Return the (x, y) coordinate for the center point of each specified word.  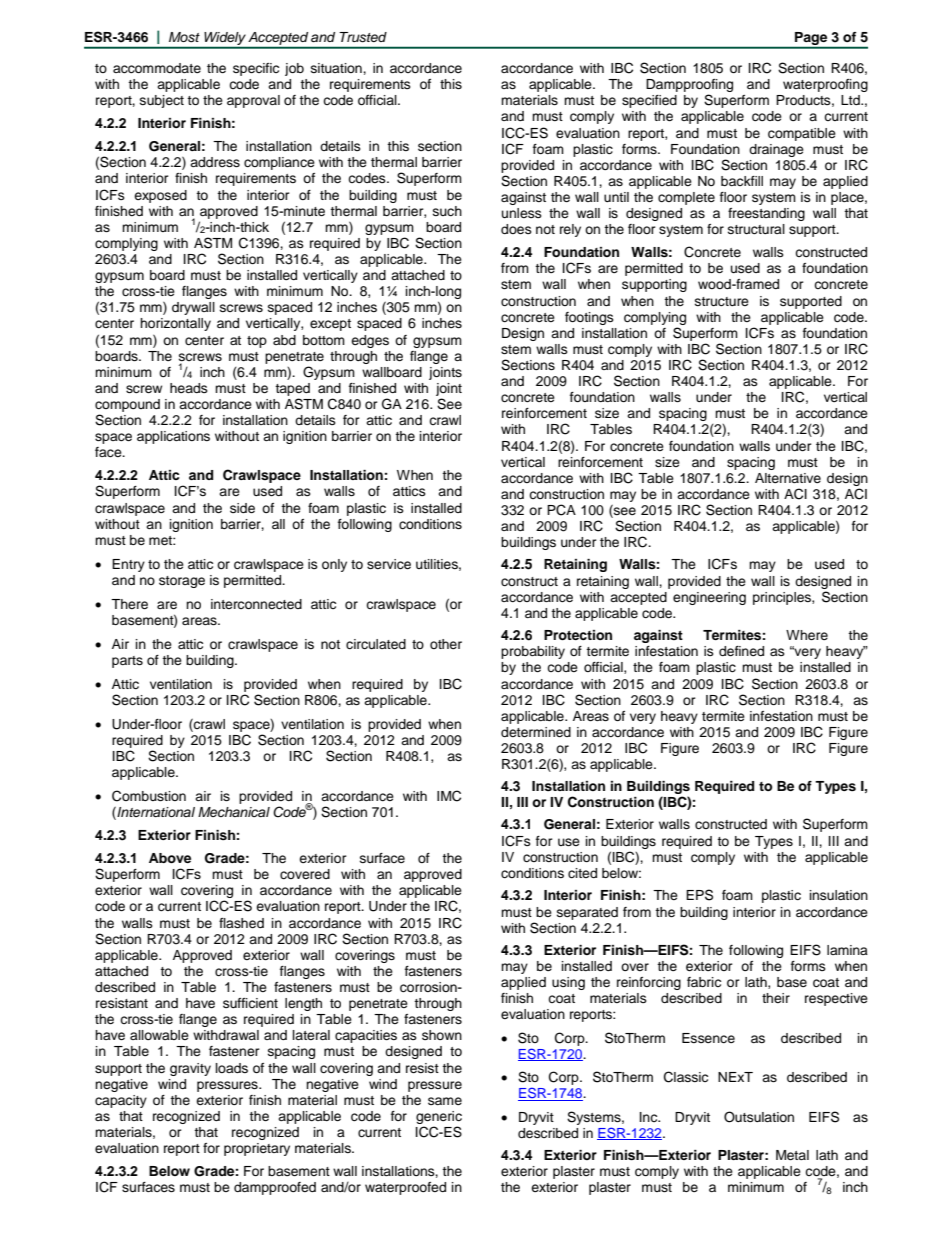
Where (807, 635)
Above (170, 858)
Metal (792, 1155)
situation (337, 68)
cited (582, 873)
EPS (699, 895)
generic (439, 1117)
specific (256, 69)
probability (533, 652)
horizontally (175, 324)
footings (589, 318)
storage (182, 582)
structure (722, 302)
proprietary (257, 1149)
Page (811, 40)
